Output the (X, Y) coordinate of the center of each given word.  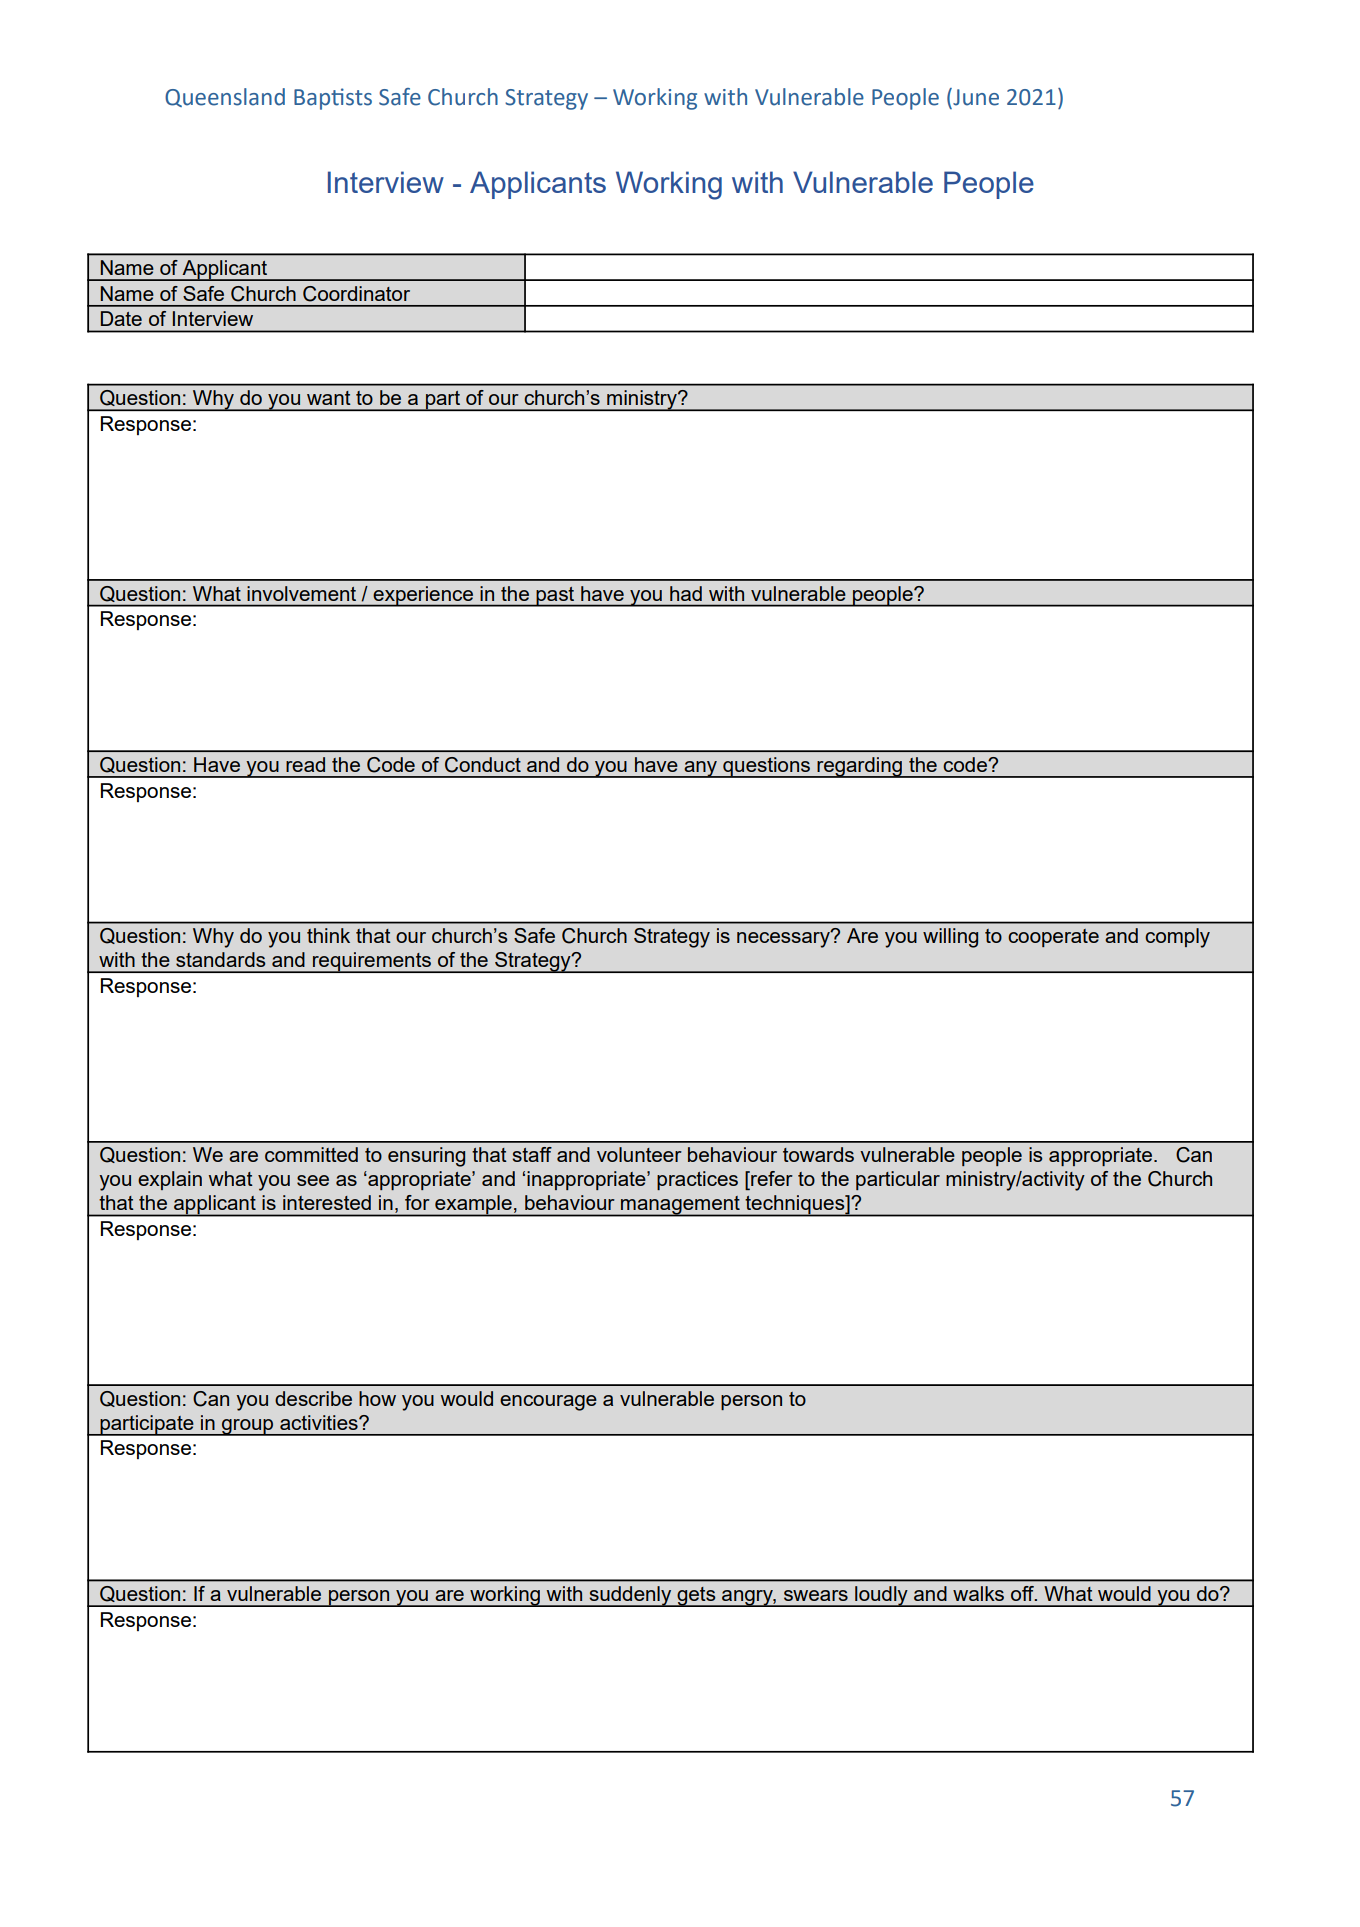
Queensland (225, 97)
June (975, 98)
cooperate (1053, 938)
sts (359, 98)
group (248, 1427)
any (700, 769)
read (305, 764)
